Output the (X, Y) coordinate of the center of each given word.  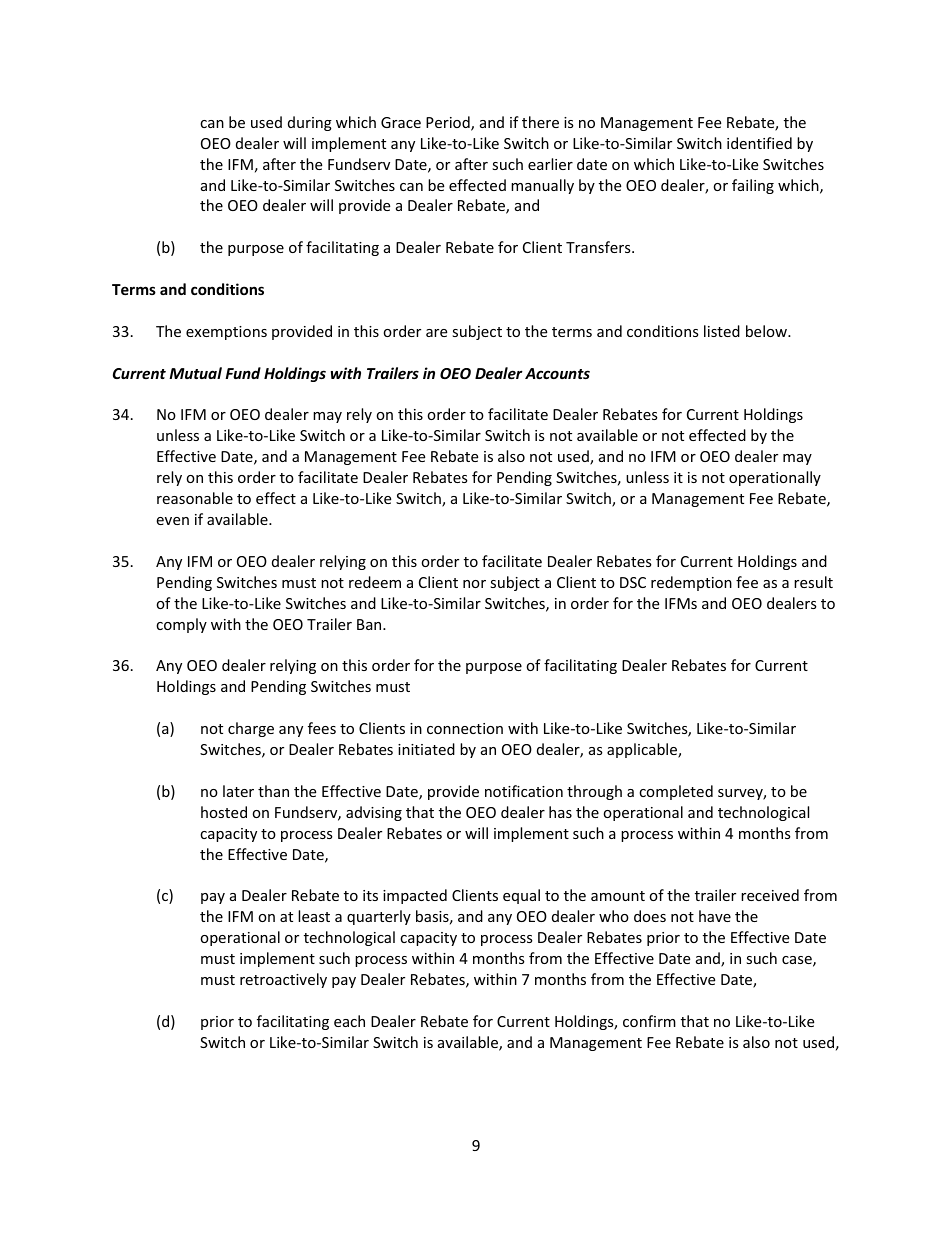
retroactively (283, 980)
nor (474, 584)
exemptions (226, 333)
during (310, 123)
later (238, 791)
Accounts (557, 373)
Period (449, 123)
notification (524, 791)
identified (759, 143)
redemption (691, 583)
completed (676, 792)
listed (722, 331)
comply (181, 625)
